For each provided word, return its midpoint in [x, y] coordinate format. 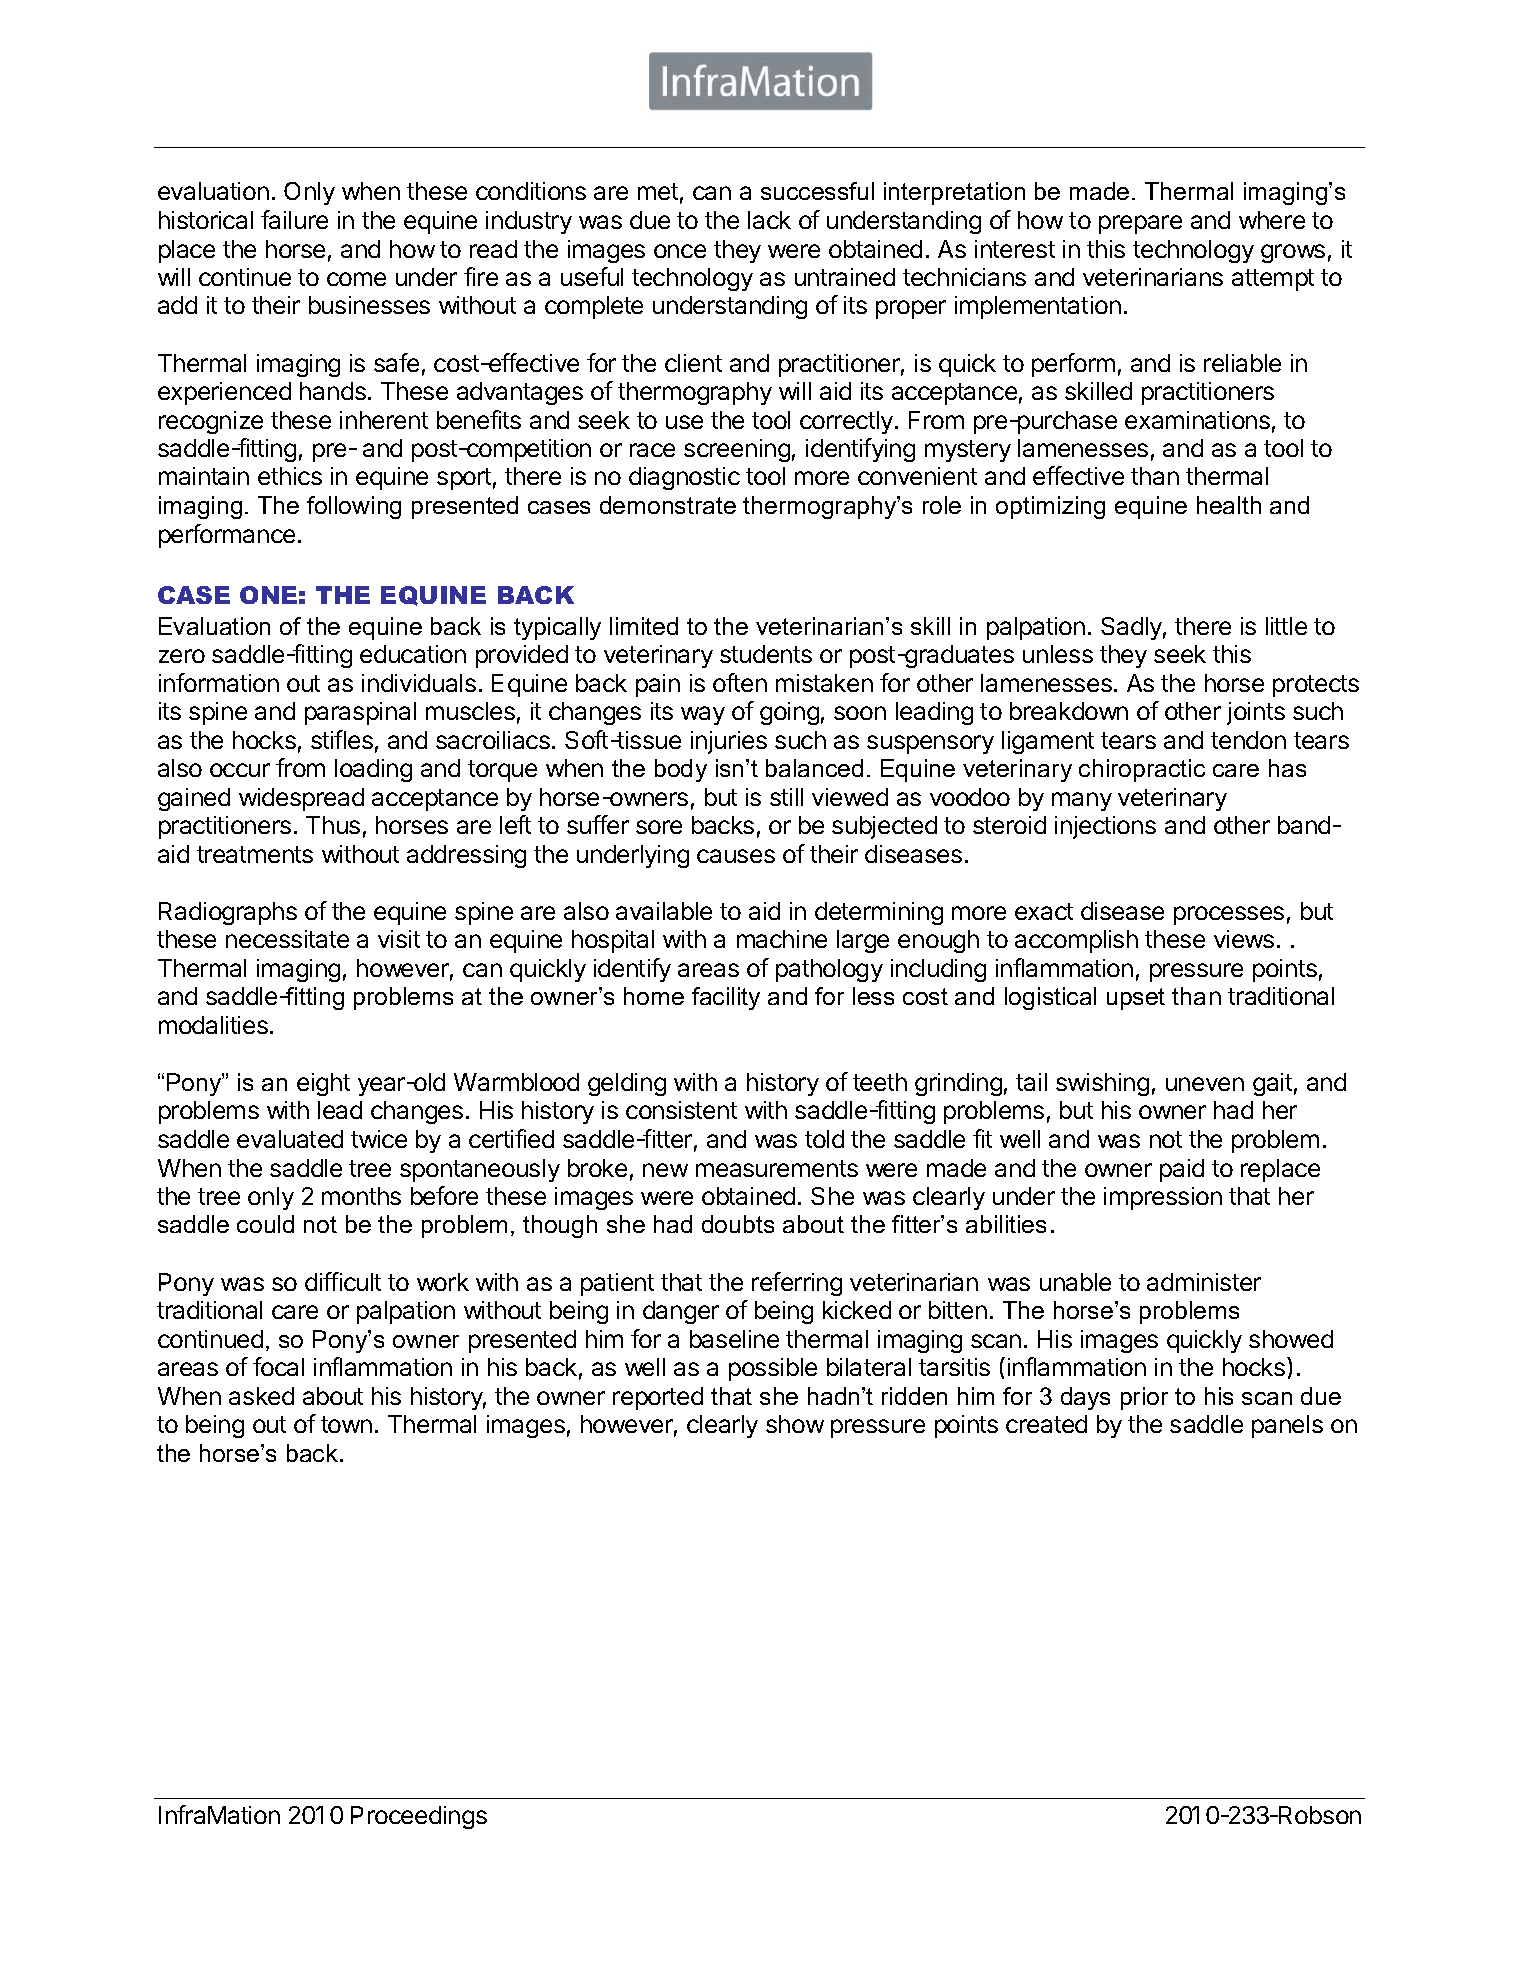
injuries [729, 742]
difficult [343, 1281]
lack [769, 220]
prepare [1140, 224]
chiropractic [1142, 770]
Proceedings [419, 1817]
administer [1204, 1282]
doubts [738, 1224]
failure [294, 219]
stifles [342, 739]
